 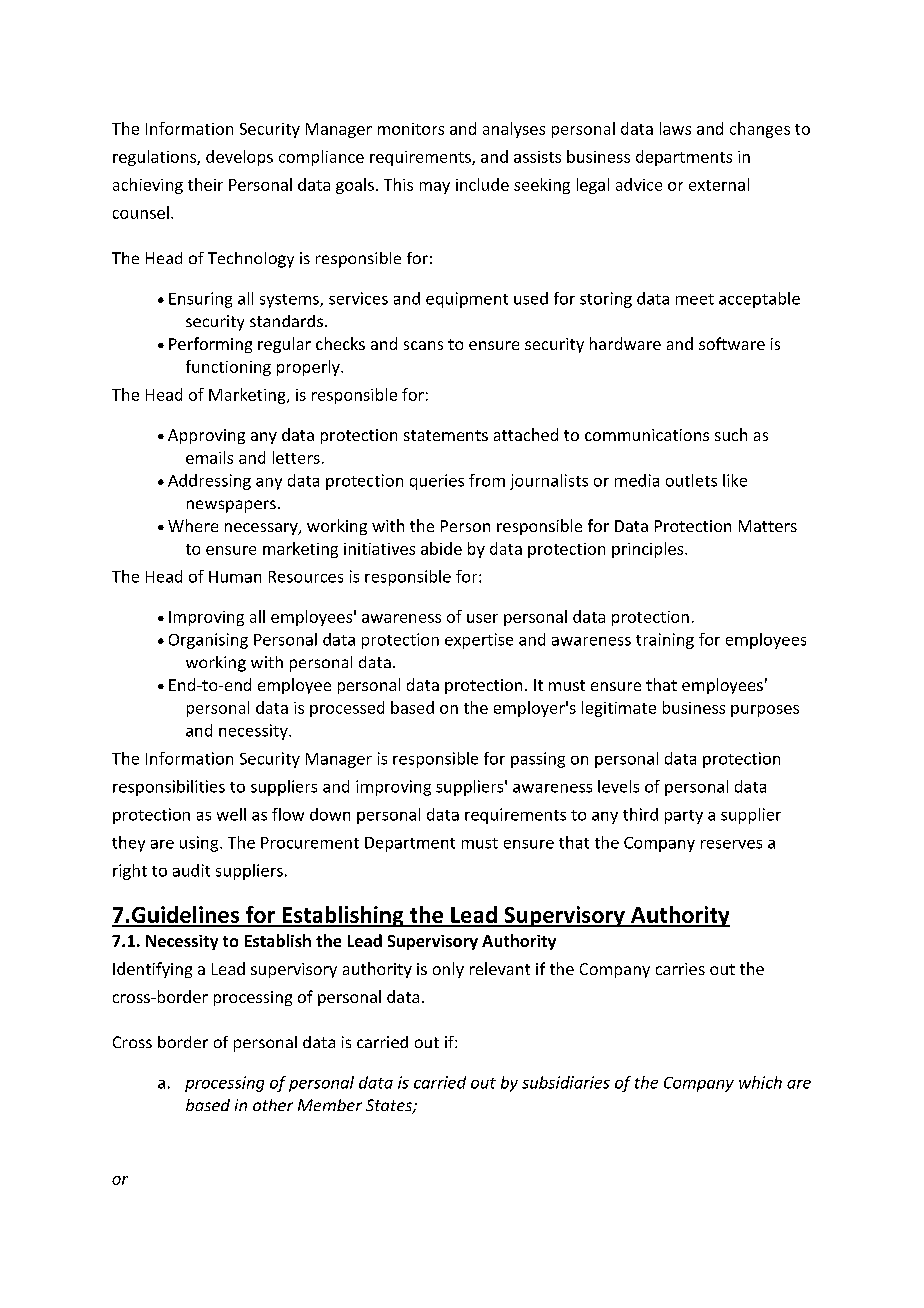 What do you see at coordinates (479, 641) in the image?
I see `expertise` at bounding box center [479, 641].
